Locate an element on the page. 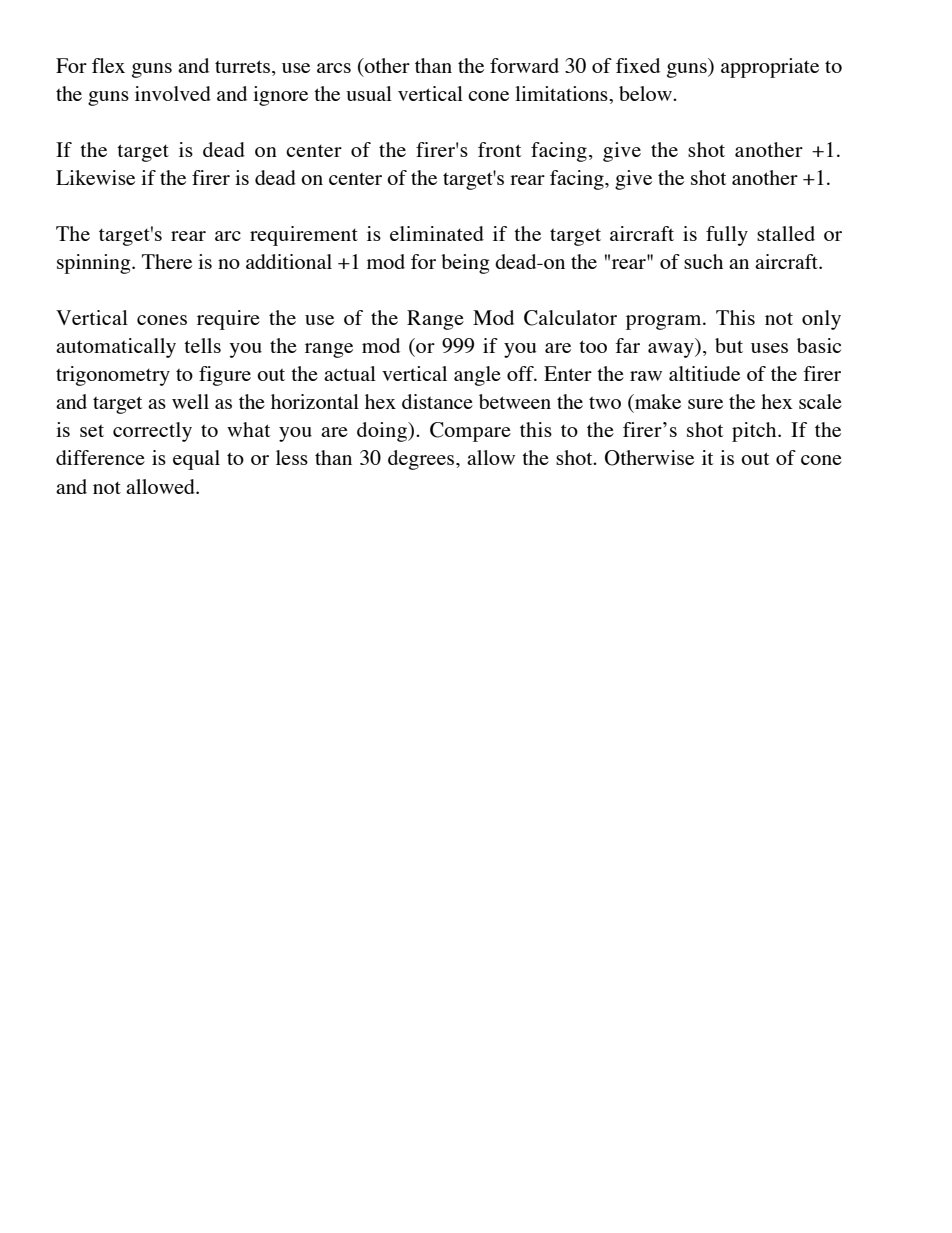 This image has height=1233, width=952. appropriate is located at coordinates (770, 68).
